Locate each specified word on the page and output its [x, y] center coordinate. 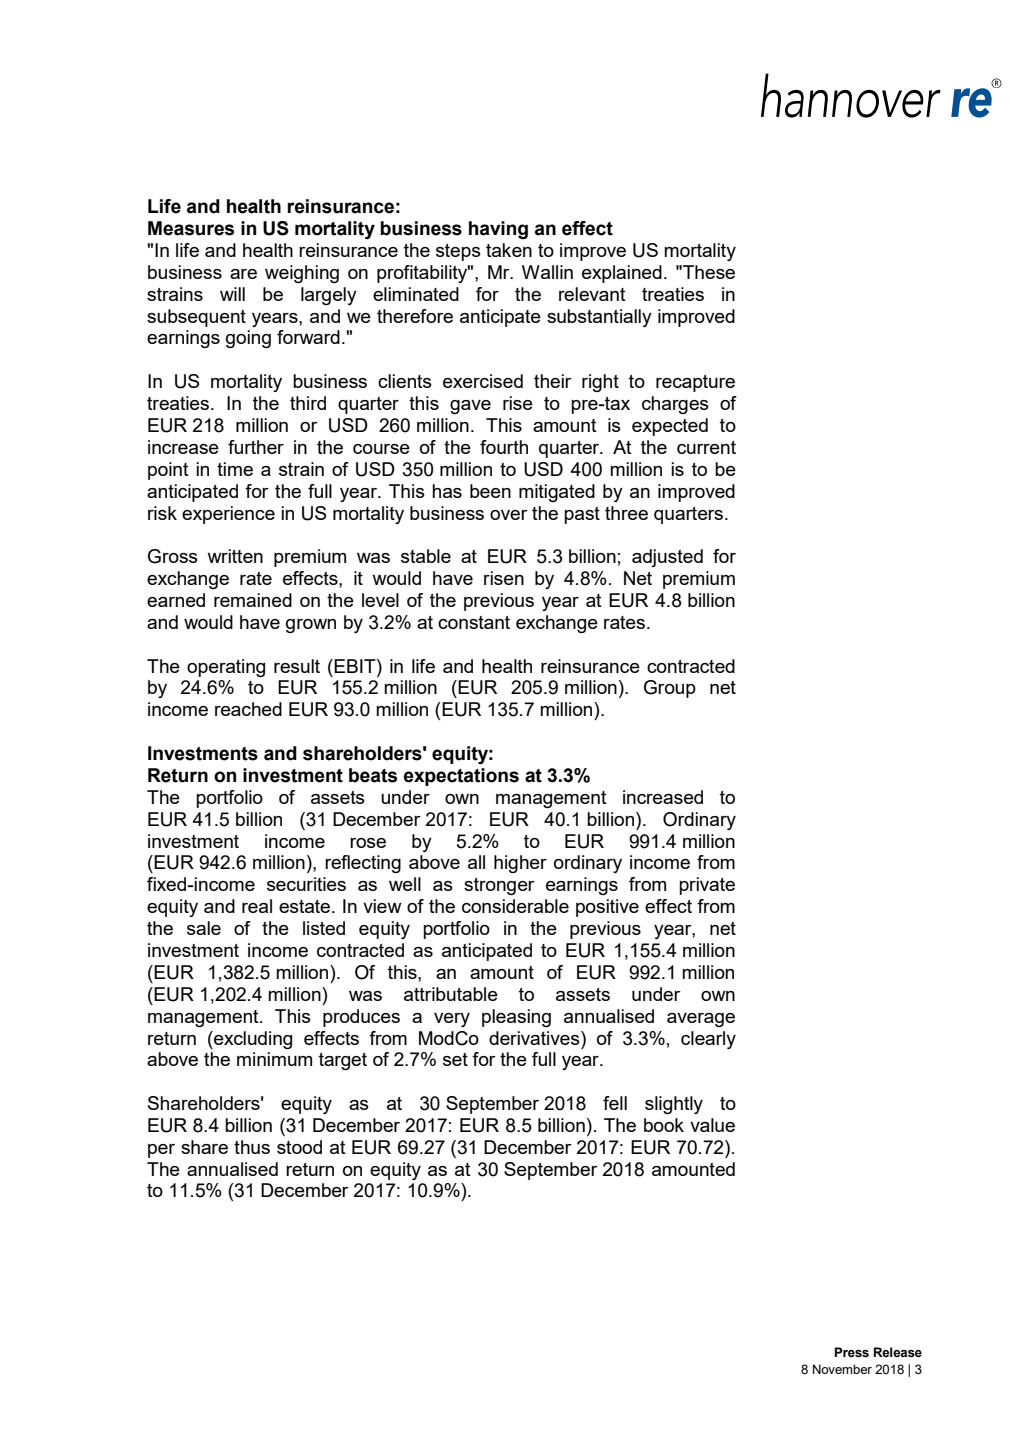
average [701, 1020]
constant [474, 622]
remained [253, 600]
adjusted [667, 558]
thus [252, 1147]
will [232, 294]
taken [509, 250]
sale [204, 928]
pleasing [516, 1018]
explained [622, 274]
